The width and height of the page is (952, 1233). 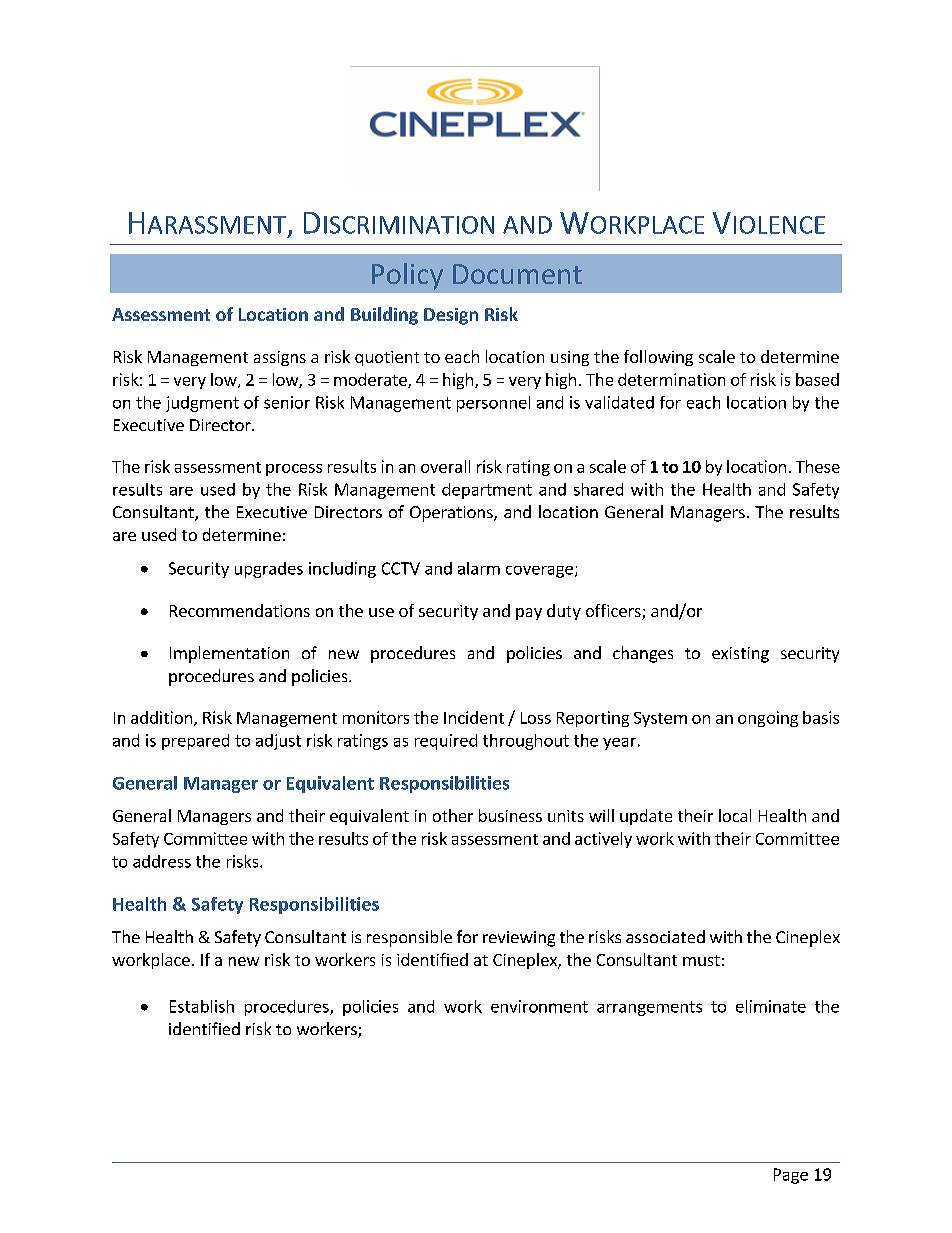 I want to click on following, so click(x=658, y=358).
